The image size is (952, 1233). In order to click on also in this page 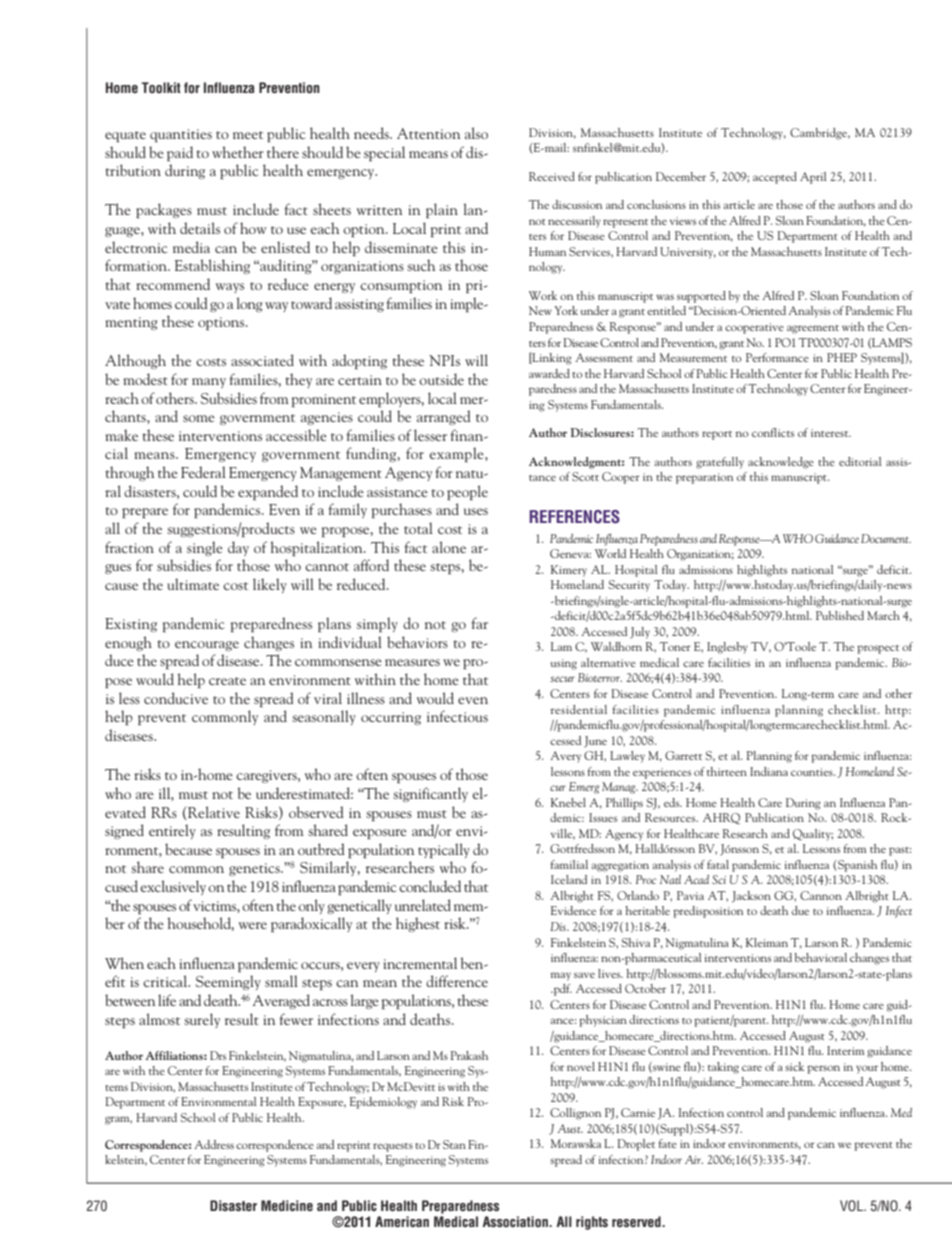, I will do `click(476, 133)`.
